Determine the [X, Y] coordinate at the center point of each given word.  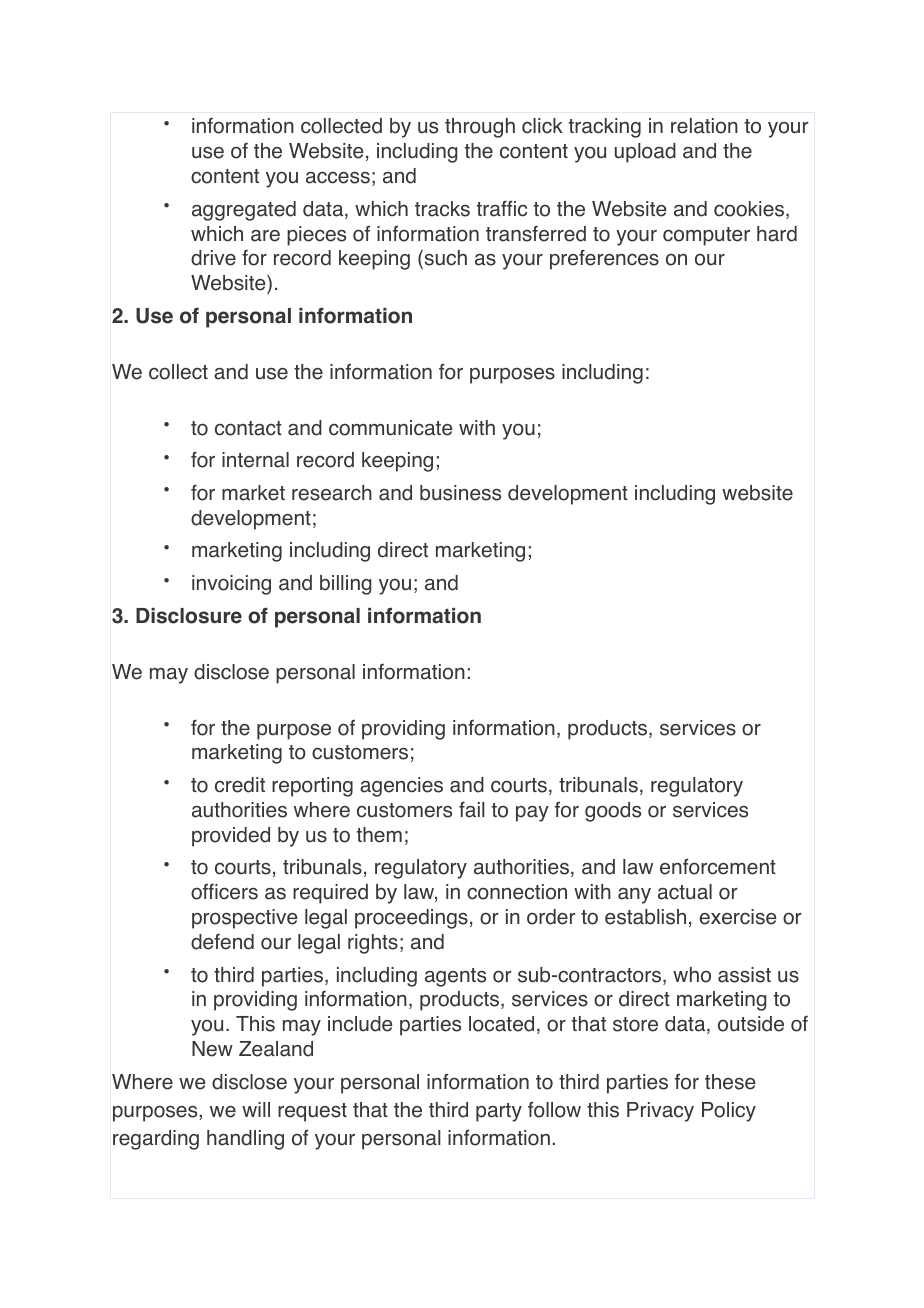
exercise [737, 917]
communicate [390, 428]
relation [704, 126]
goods [613, 812]
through [480, 128]
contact [248, 428]
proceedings [411, 919]
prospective [244, 919]
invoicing [231, 585]
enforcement [718, 866]
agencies [401, 787]
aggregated [244, 211]
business [460, 493]
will [256, 1109]
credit [240, 785]
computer [706, 236]
